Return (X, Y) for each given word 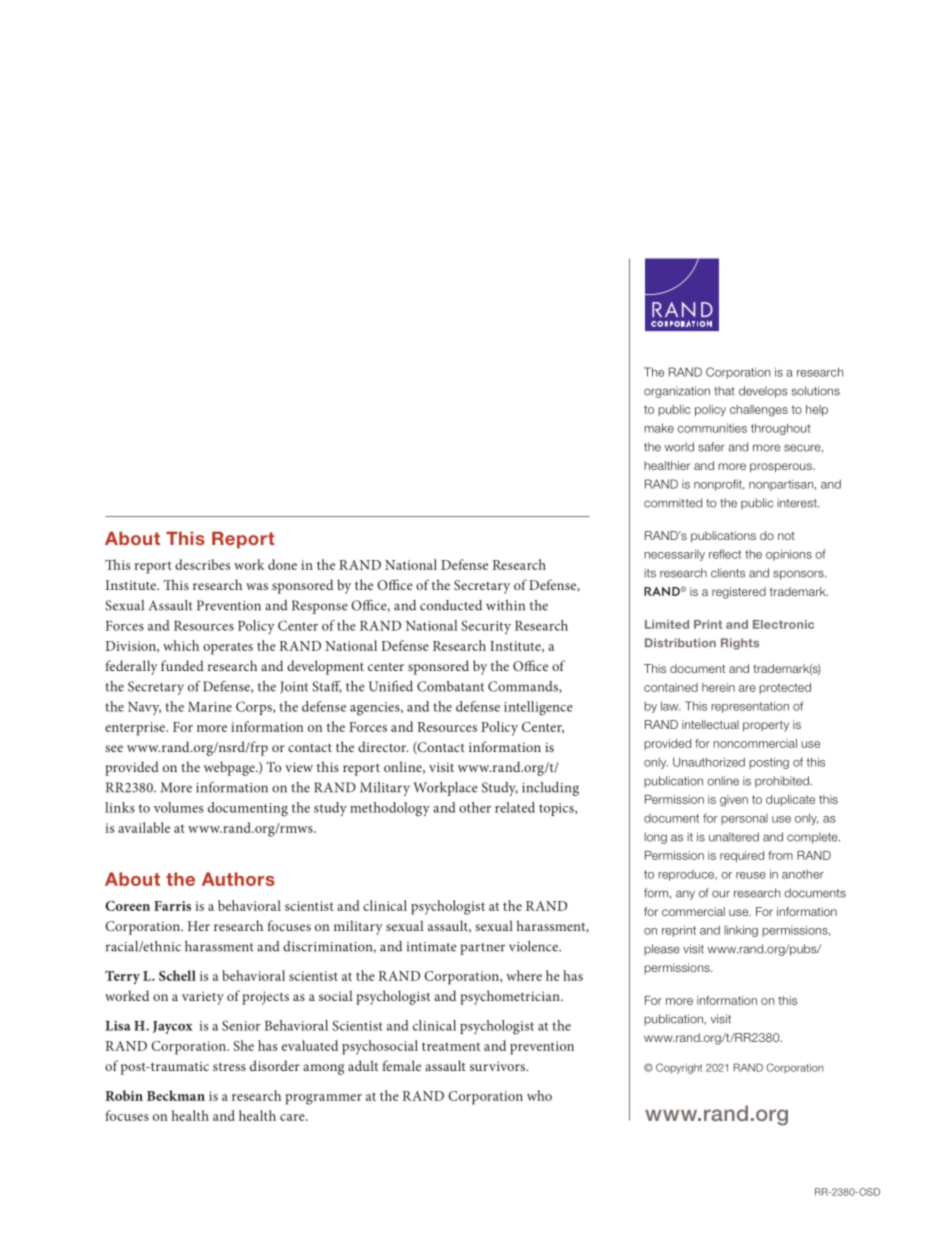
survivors (499, 1066)
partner (482, 949)
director (383, 746)
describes (202, 564)
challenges (759, 411)
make (659, 428)
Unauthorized (709, 762)
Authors (238, 879)
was (257, 586)
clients (728, 573)
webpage (230, 768)
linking (741, 931)
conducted (451, 605)
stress (229, 1066)
